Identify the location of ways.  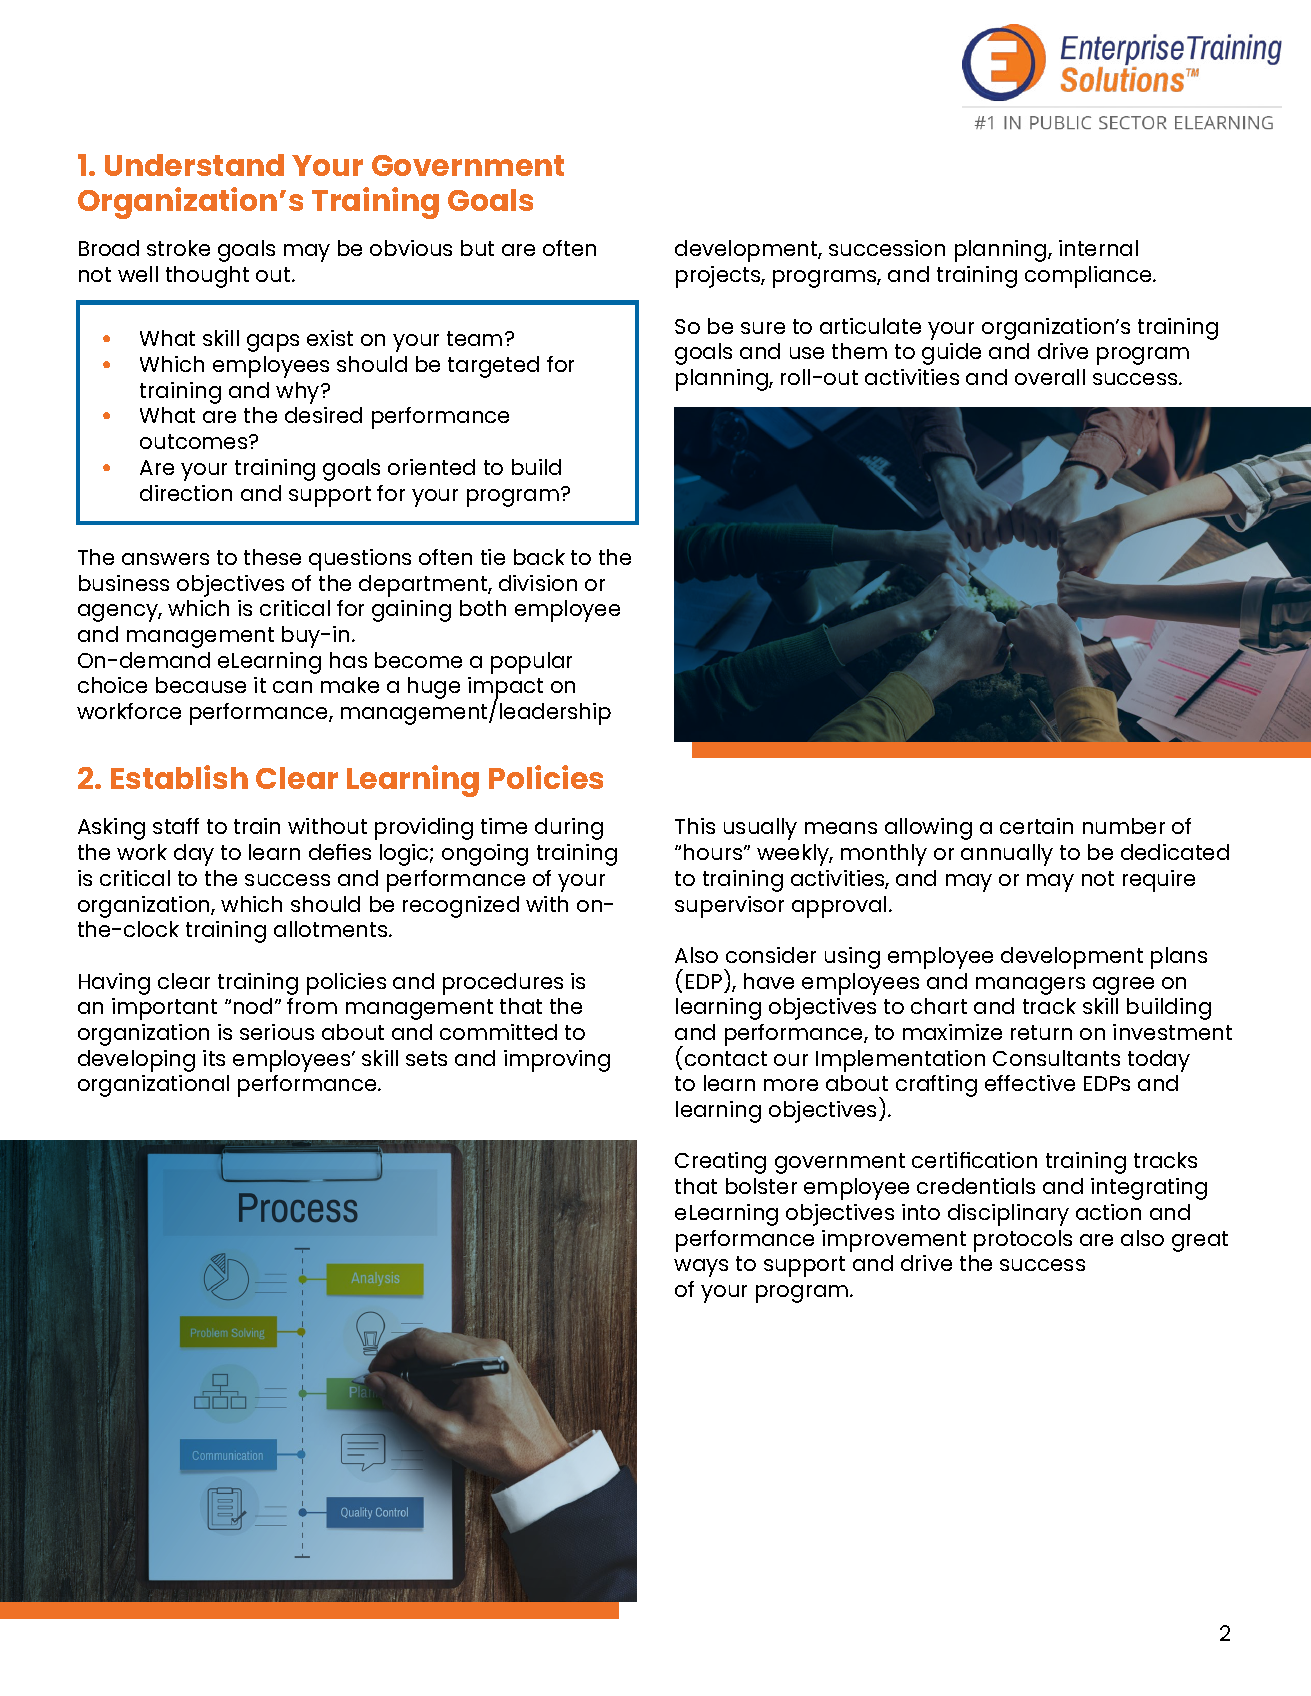
(701, 1268).
